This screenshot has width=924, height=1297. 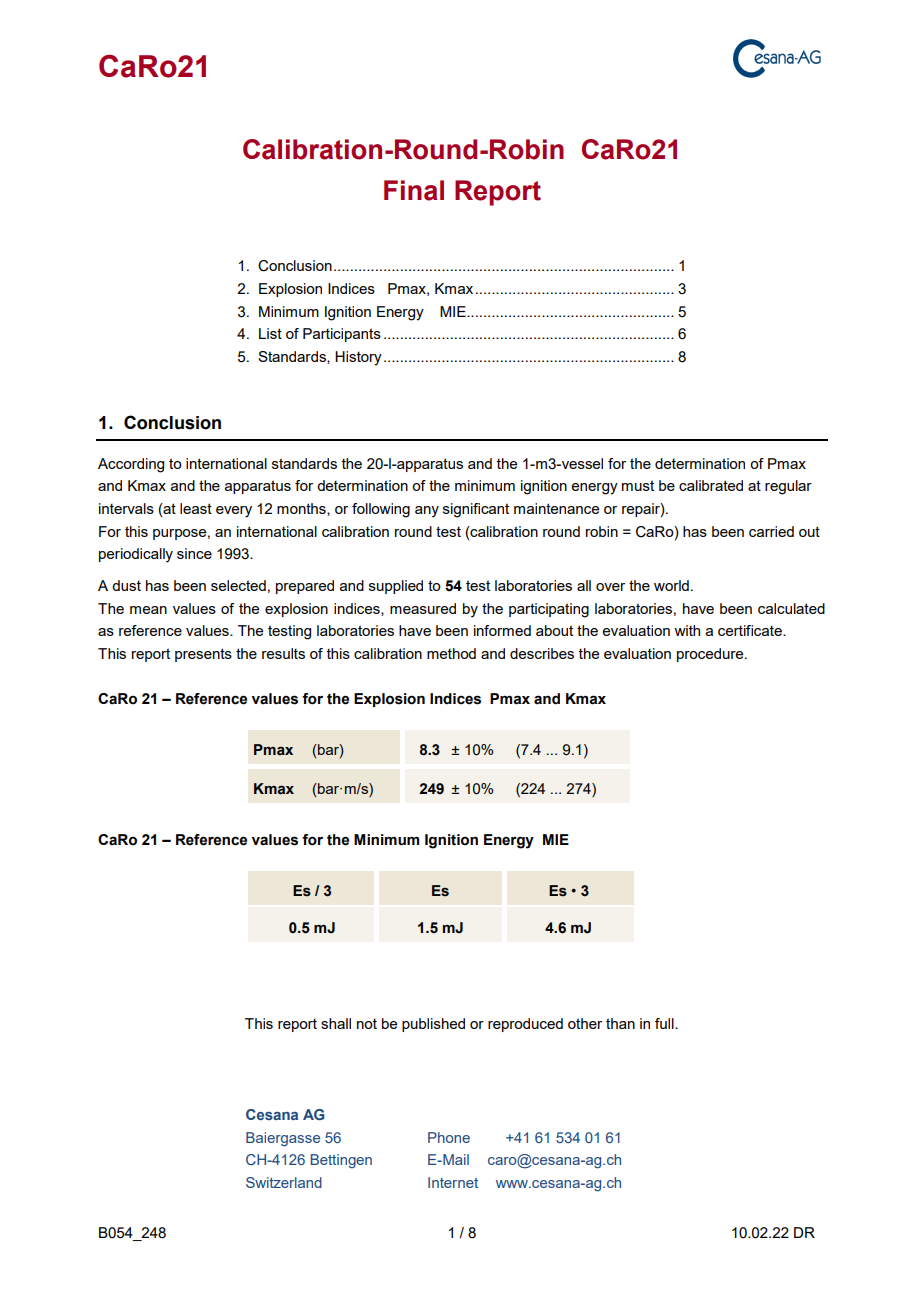 I want to click on method, so click(x=451, y=653).
